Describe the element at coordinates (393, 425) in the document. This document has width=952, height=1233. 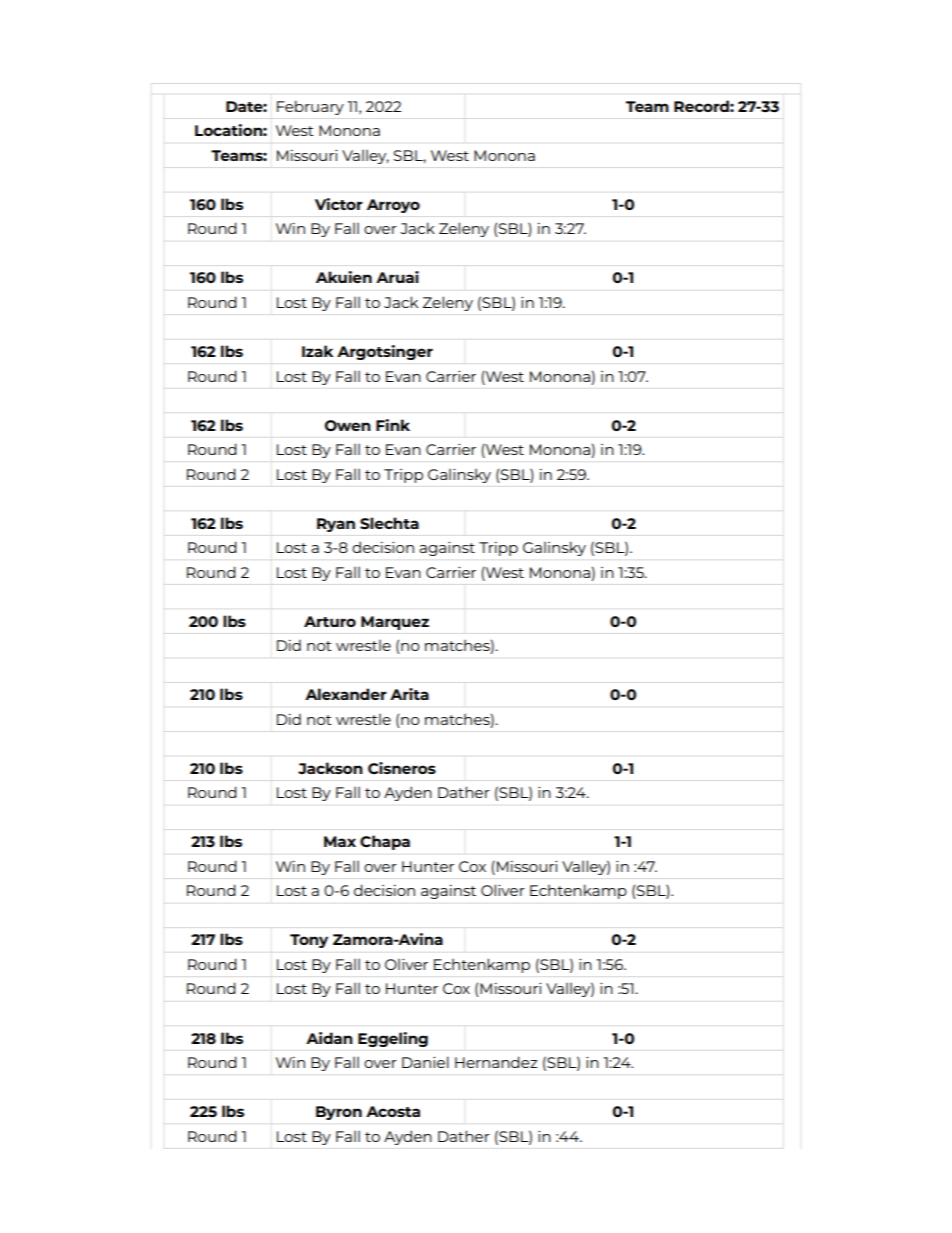
I see `Fink` at that location.
